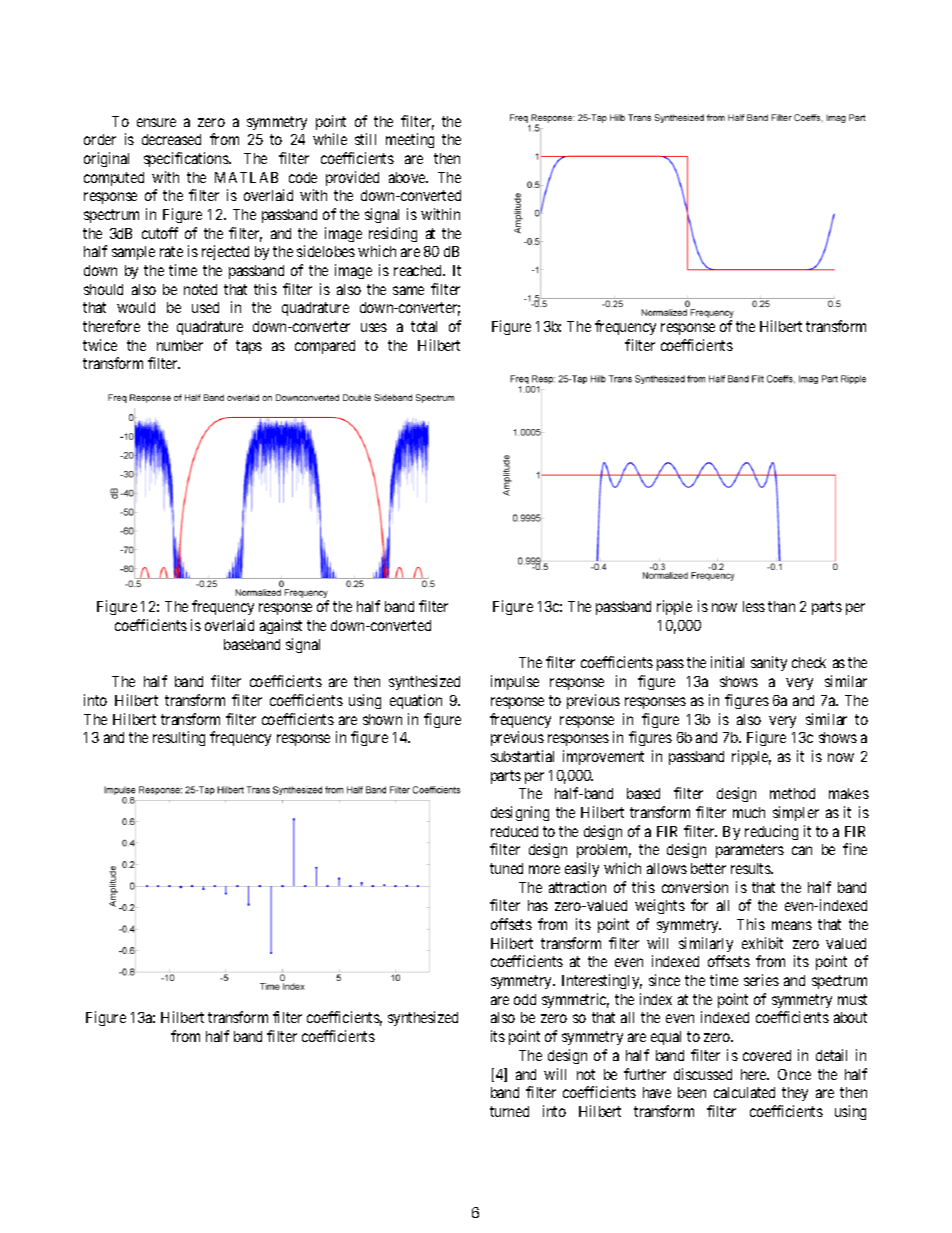 This image has width=952, height=1233. Describe the element at coordinates (792, 793) in the image. I see `method` at that location.
